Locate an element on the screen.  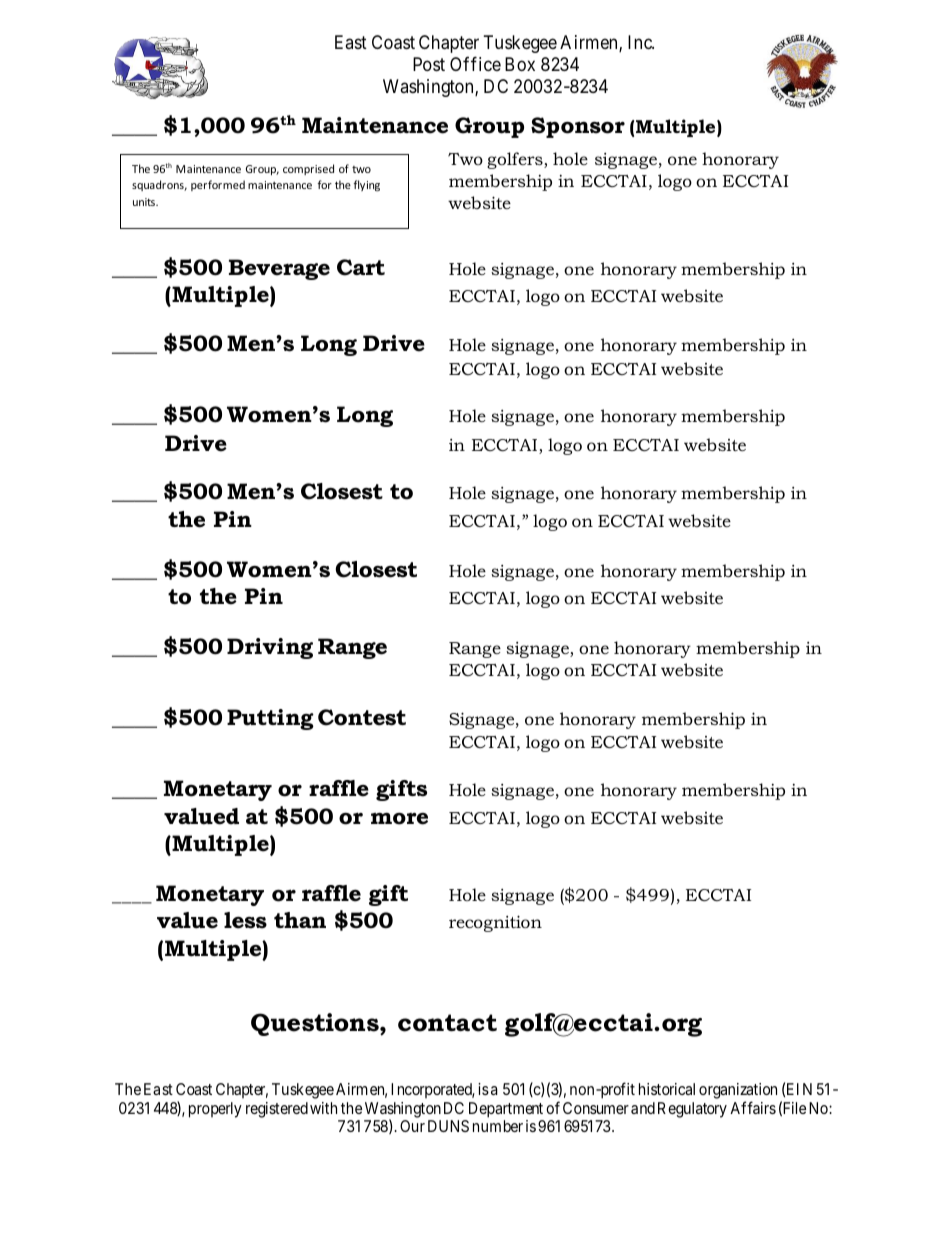
properly is located at coordinates (215, 1110).
